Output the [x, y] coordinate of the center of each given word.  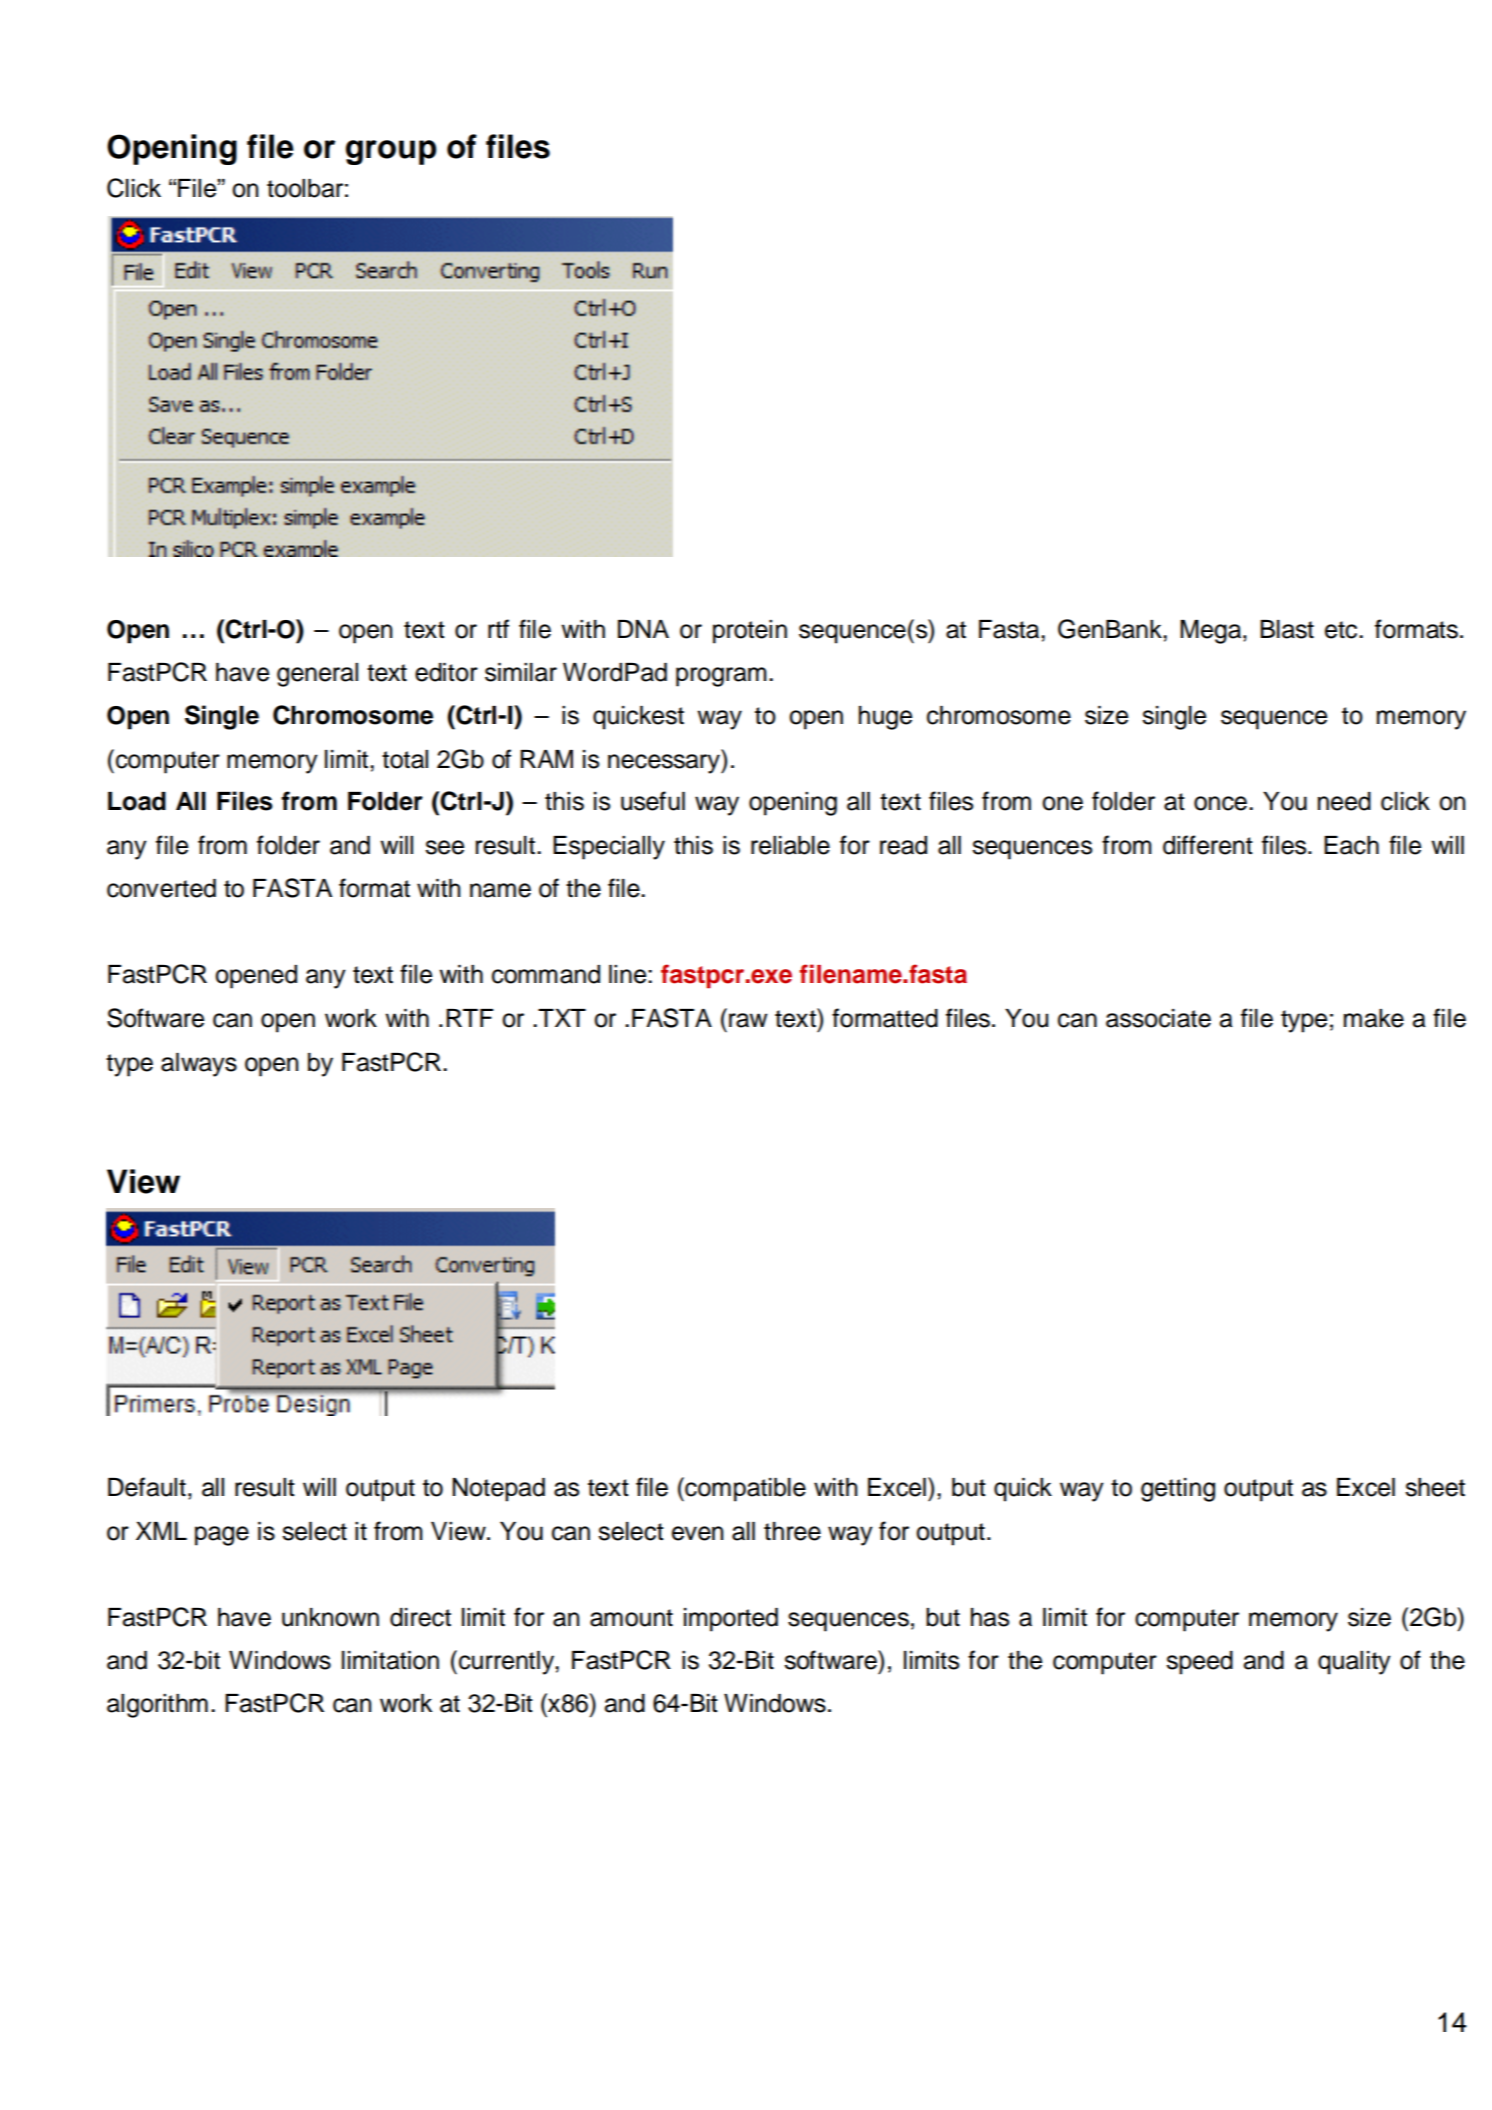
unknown [330, 1617]
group [391, 152]
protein [750, 632]
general [317, 675]
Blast [1287, 629]
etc [1342, 630]
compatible [744, 1489]
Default [147, 1487]
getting [1178, 1490]
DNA [643, 629]
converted [161, 888]
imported [731, 1620]
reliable [790, 845]
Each [1351, 845]
